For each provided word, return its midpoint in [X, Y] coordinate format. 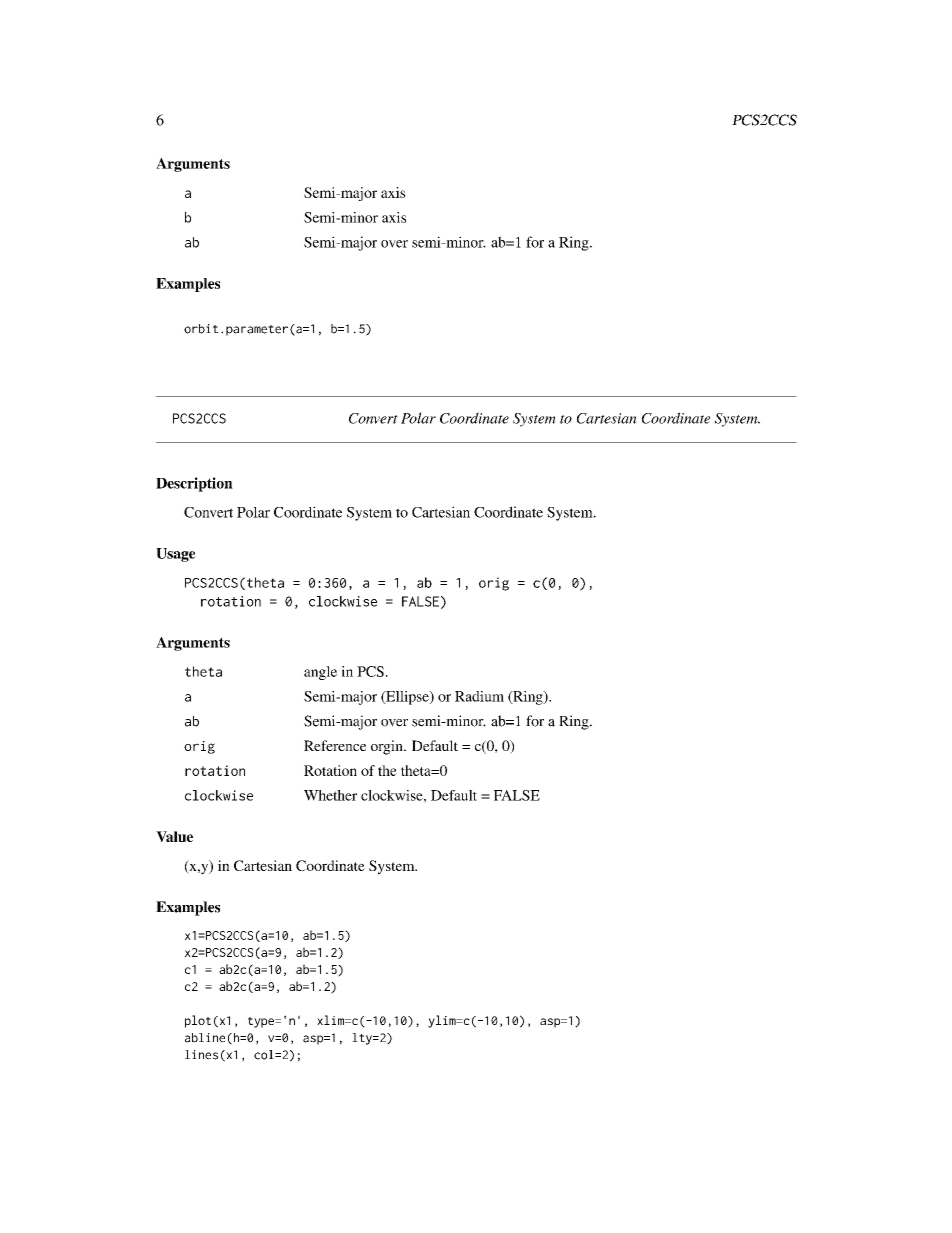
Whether [330, 795]
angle [320, 673]
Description [194, 484]
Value [174, 836]
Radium [479, 696]
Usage [176, 555]
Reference [335, 745]
